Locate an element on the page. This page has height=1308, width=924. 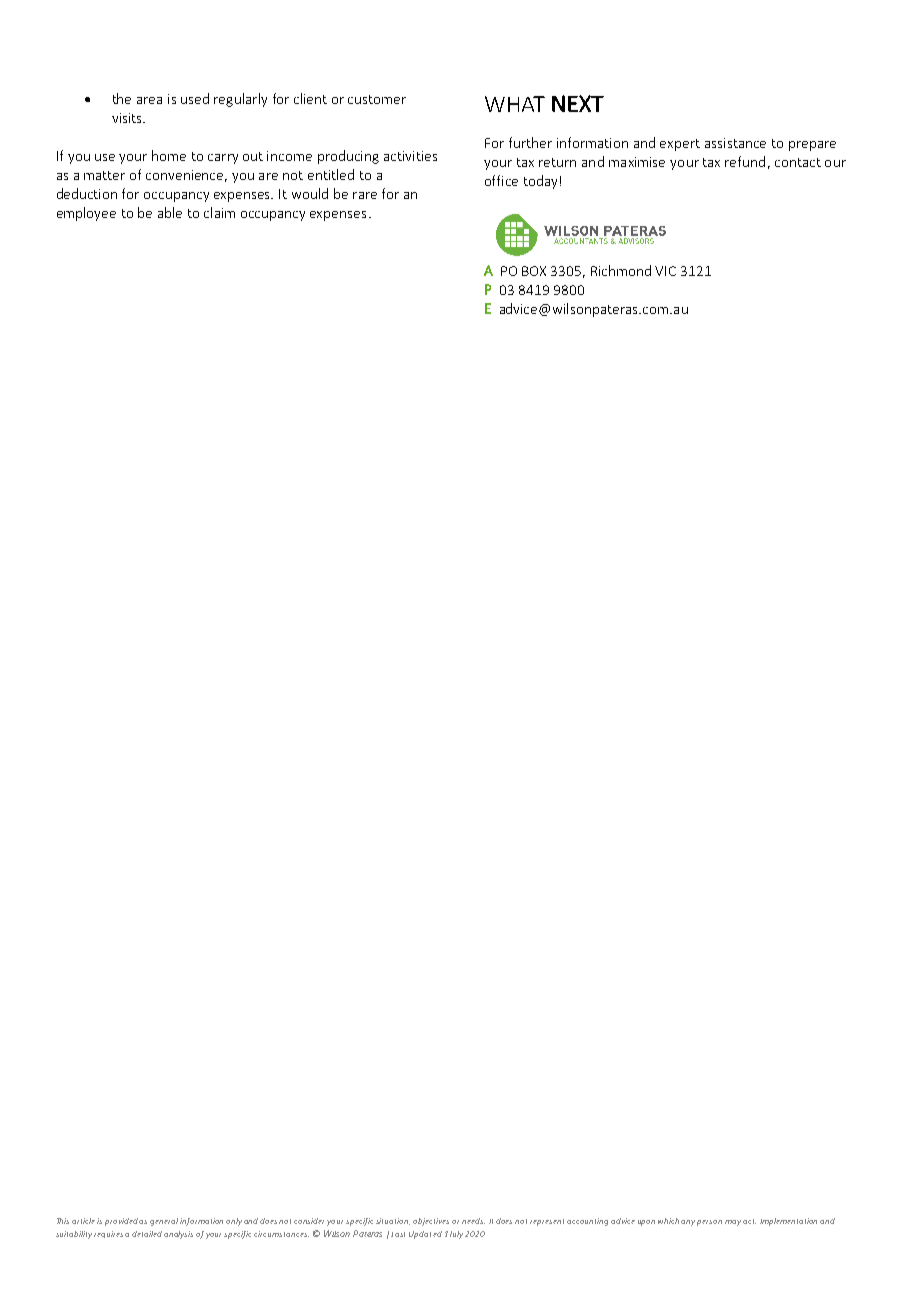
able is located at coordinates (170, 212).
